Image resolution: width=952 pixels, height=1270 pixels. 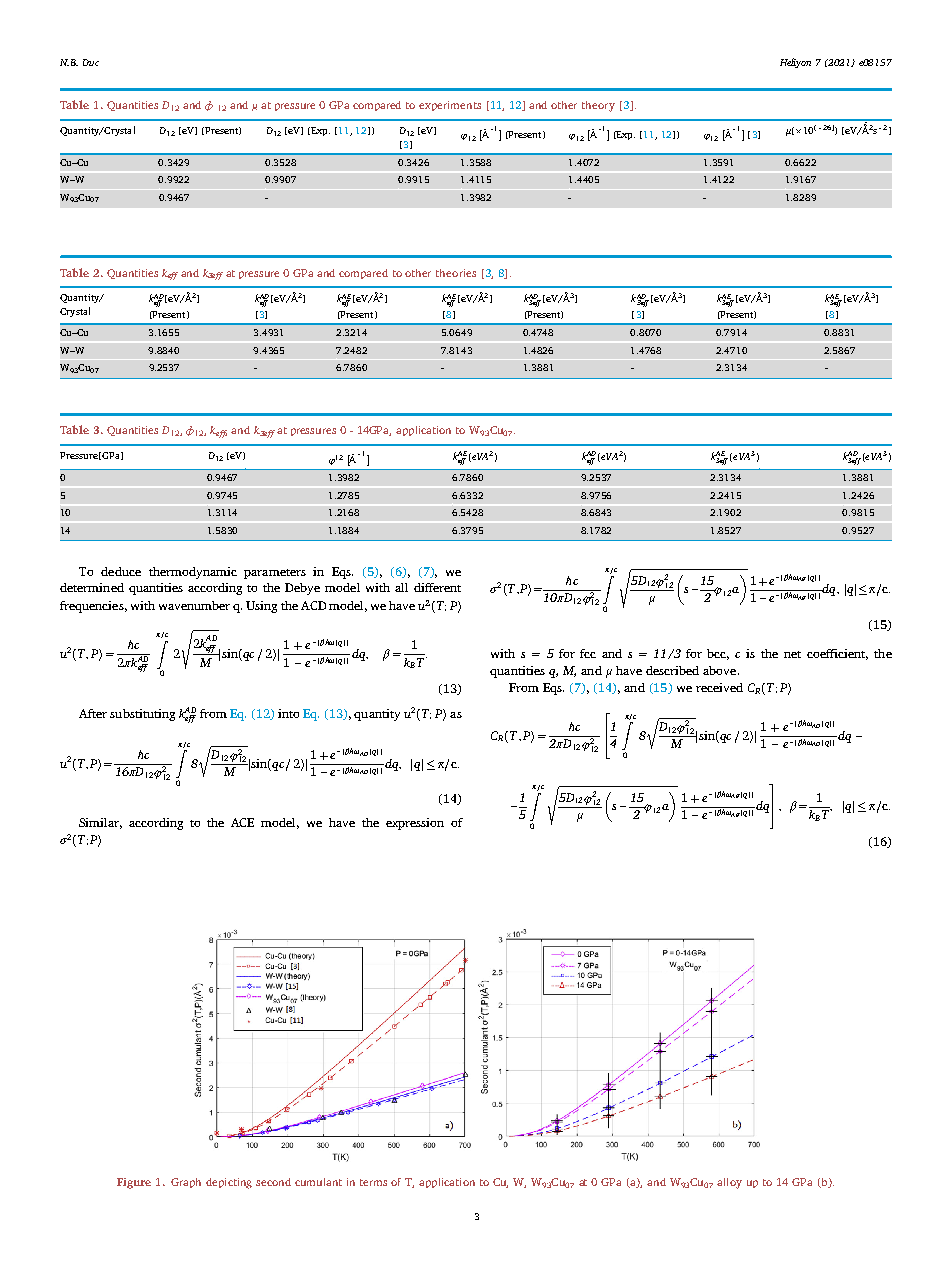 I want to click on theories, so click(x=456, y=273).
